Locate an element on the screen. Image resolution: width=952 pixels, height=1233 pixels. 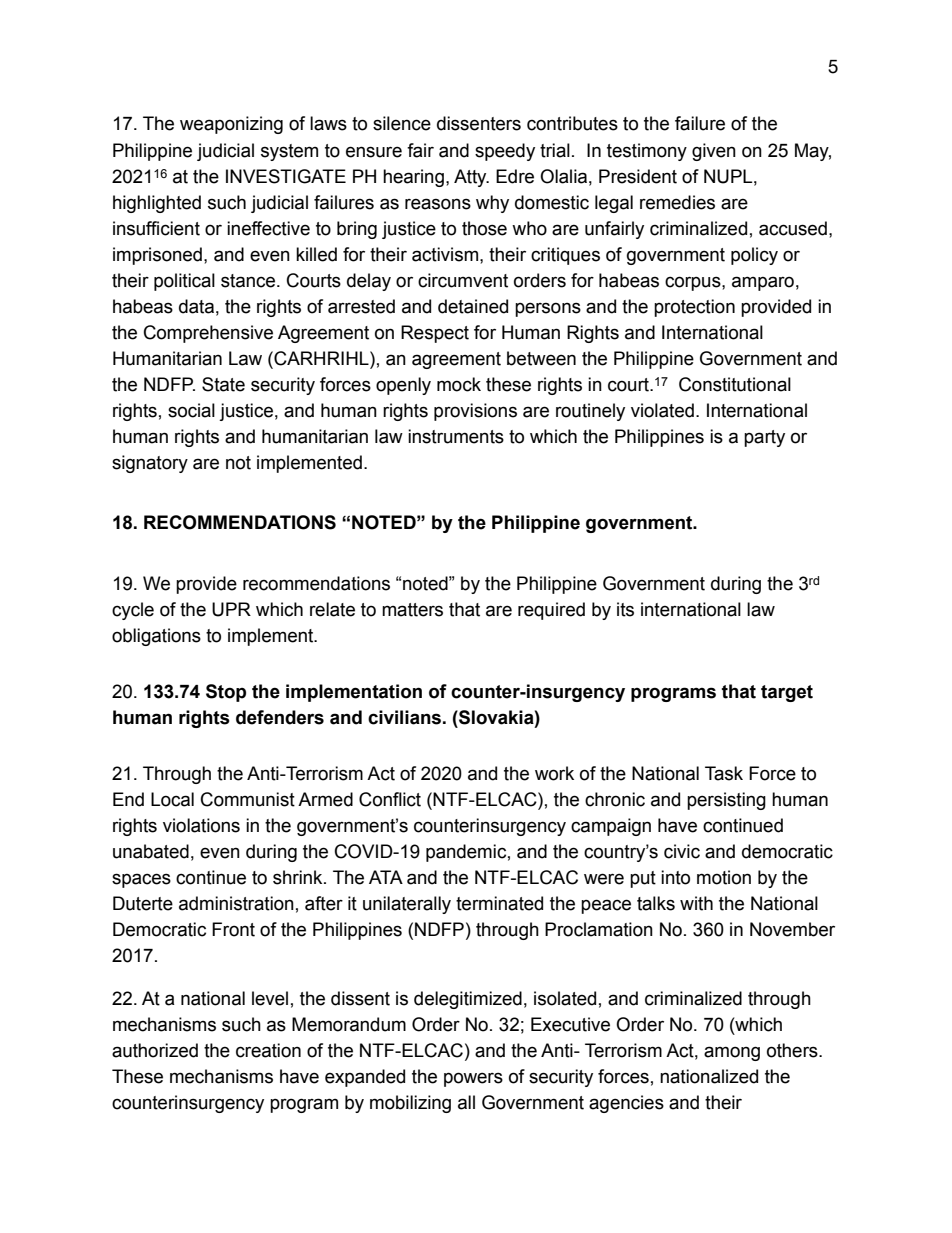
given is located at coordinates (714, 152).
